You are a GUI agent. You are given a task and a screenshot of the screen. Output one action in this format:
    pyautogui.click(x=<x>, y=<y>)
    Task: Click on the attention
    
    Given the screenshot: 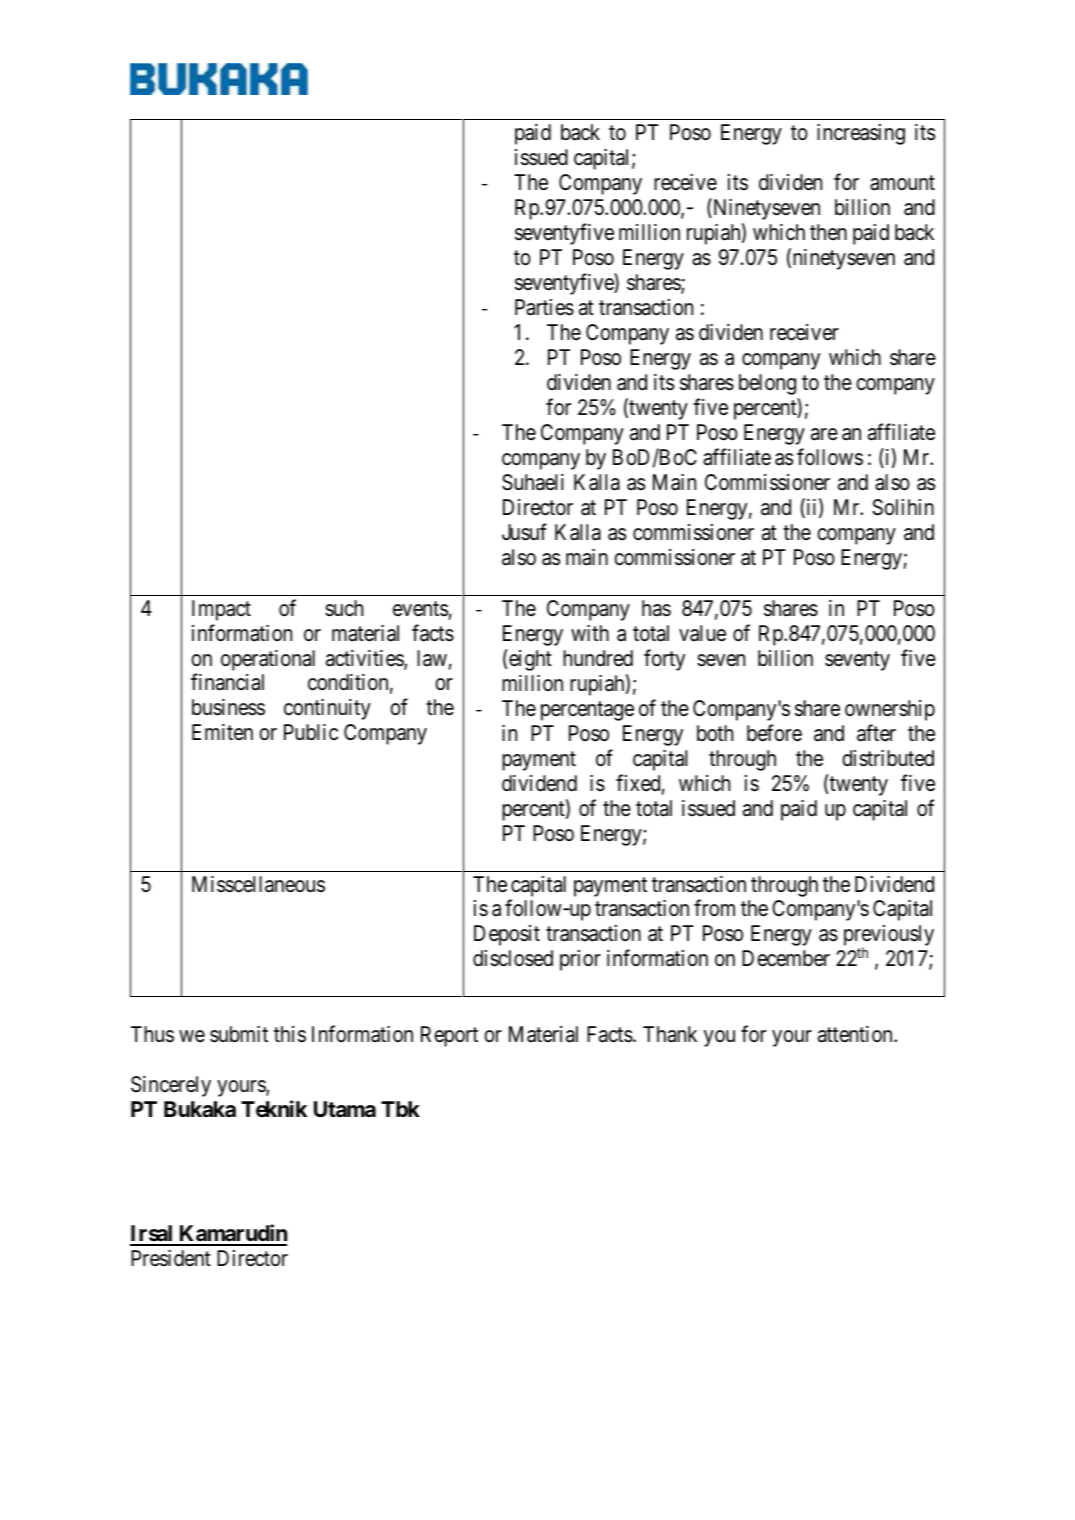 What is the action you would take?
    pyautogui.click(x=856, y=1034)
